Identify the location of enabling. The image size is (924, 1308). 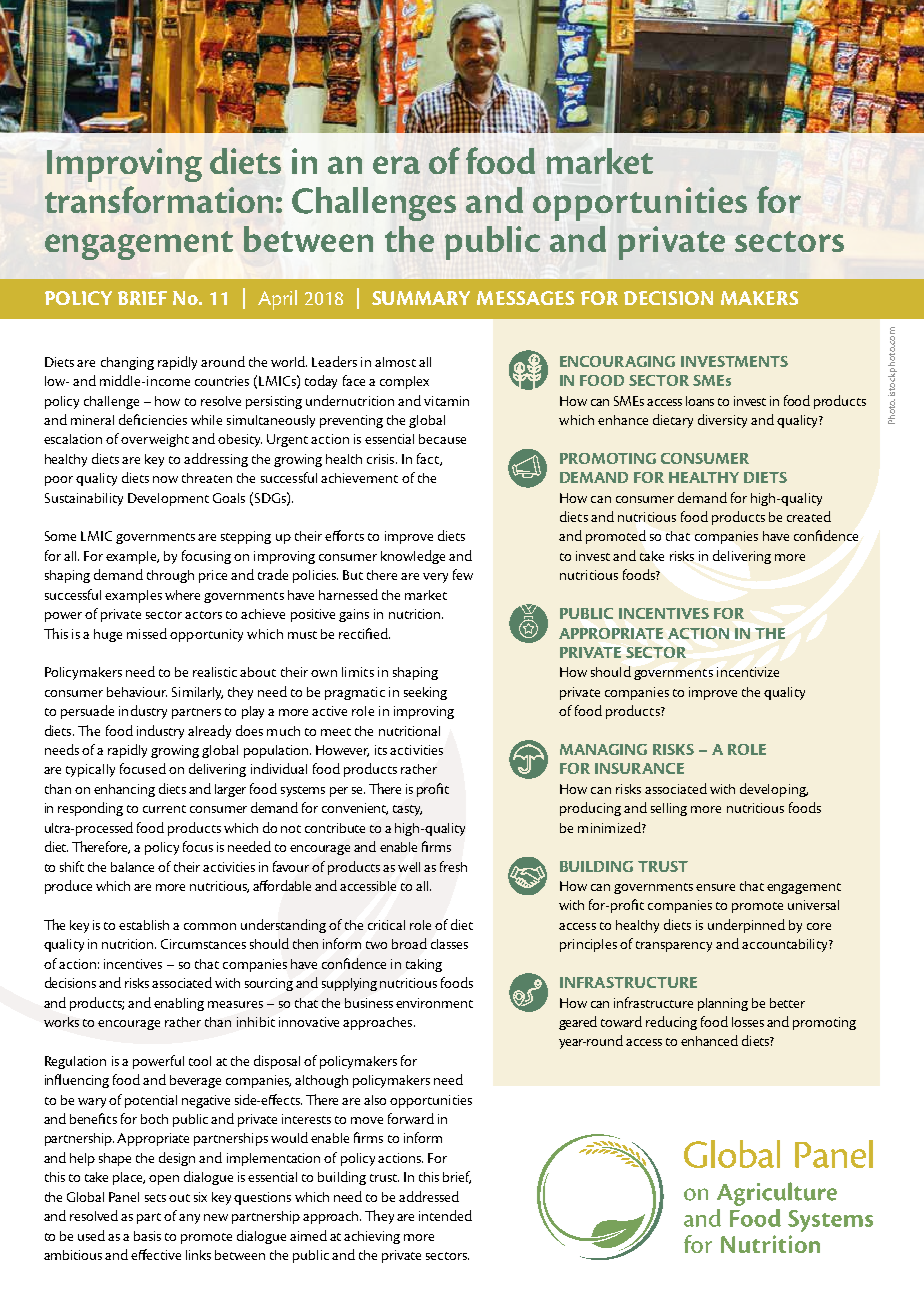
(179, 1004).
